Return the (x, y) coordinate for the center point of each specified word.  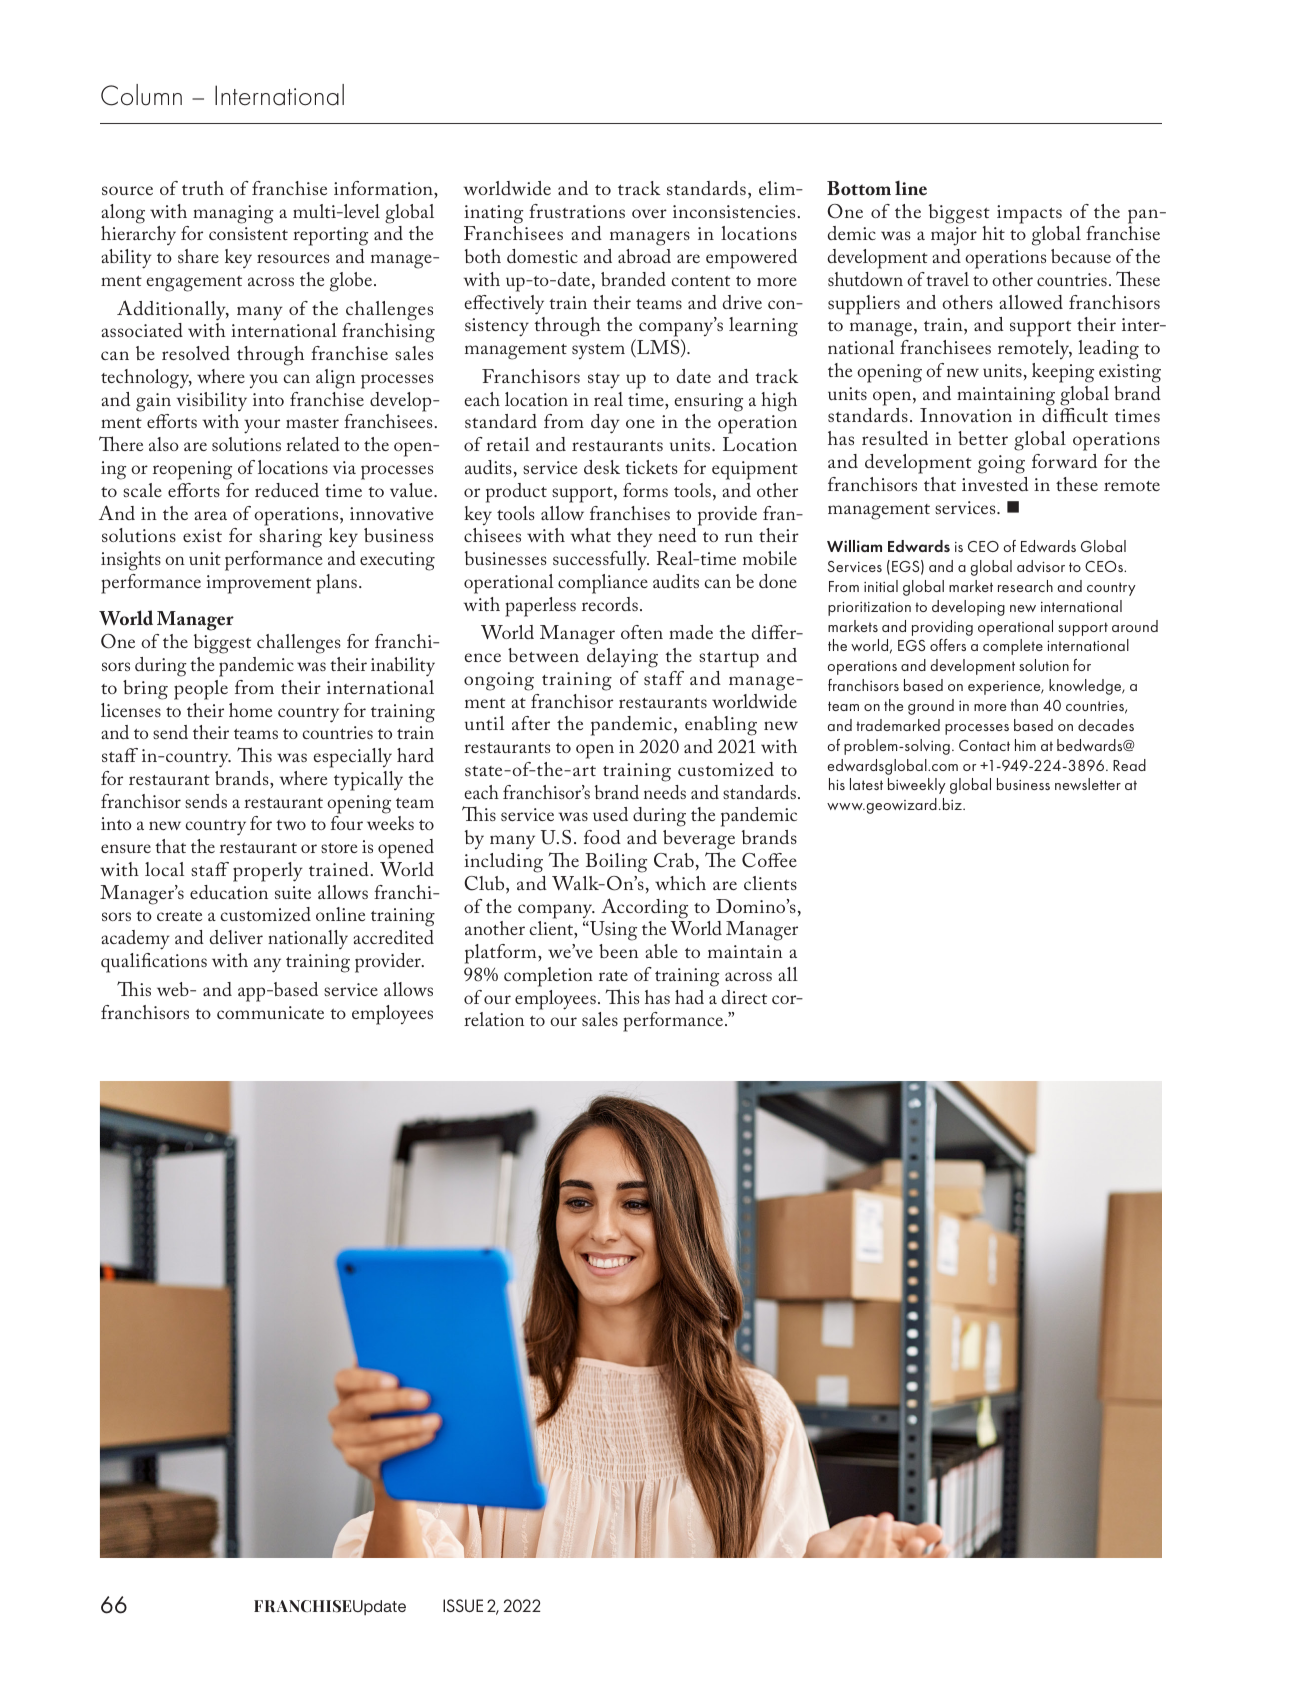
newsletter (1088, 784)
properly (268, 872)
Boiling (616, 863)
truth (203, 188)
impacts (1029, 214)
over (649, 213)
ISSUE (463, 1605)
